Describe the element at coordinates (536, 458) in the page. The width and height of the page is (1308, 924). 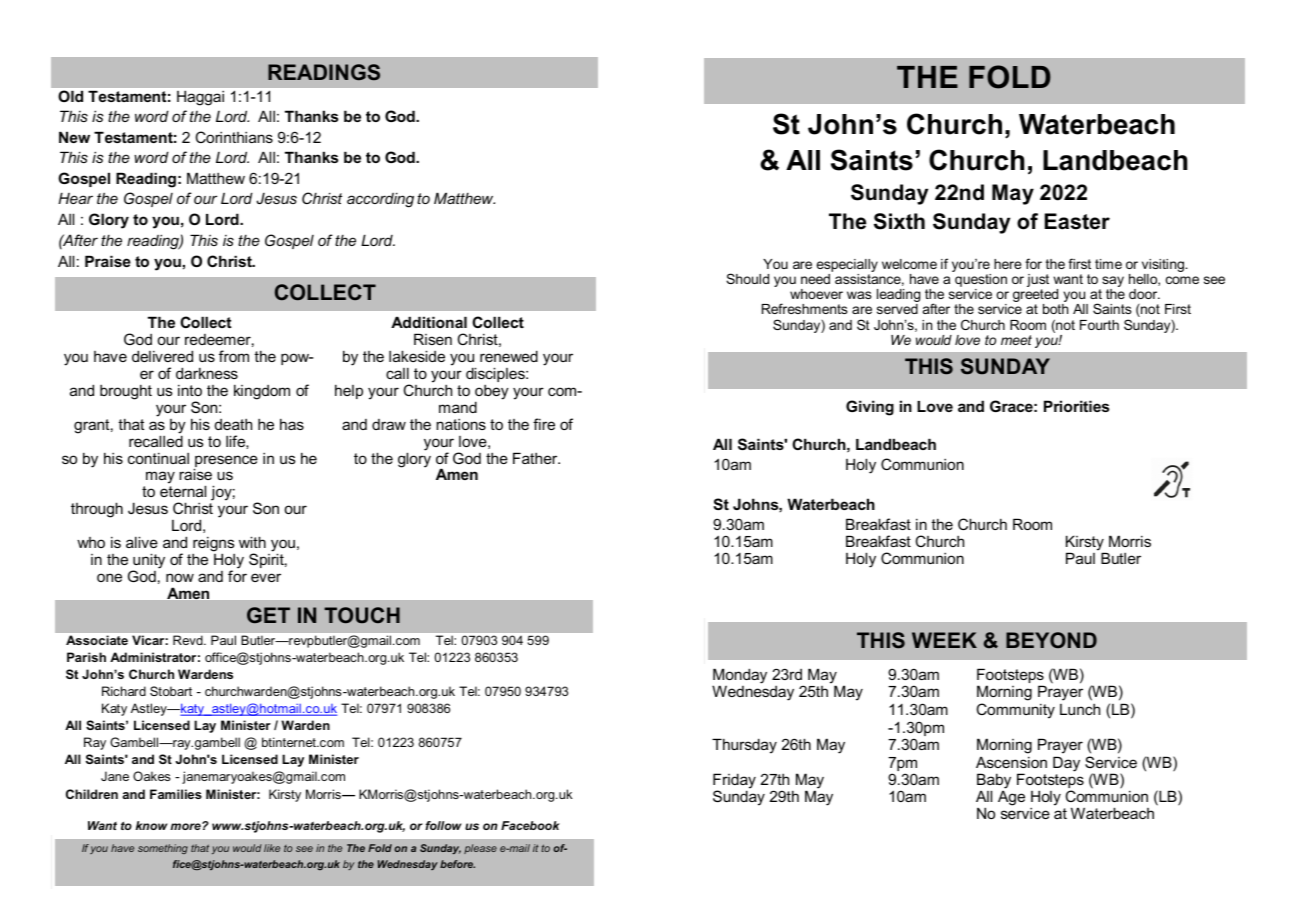
I see `Father` at that location.
